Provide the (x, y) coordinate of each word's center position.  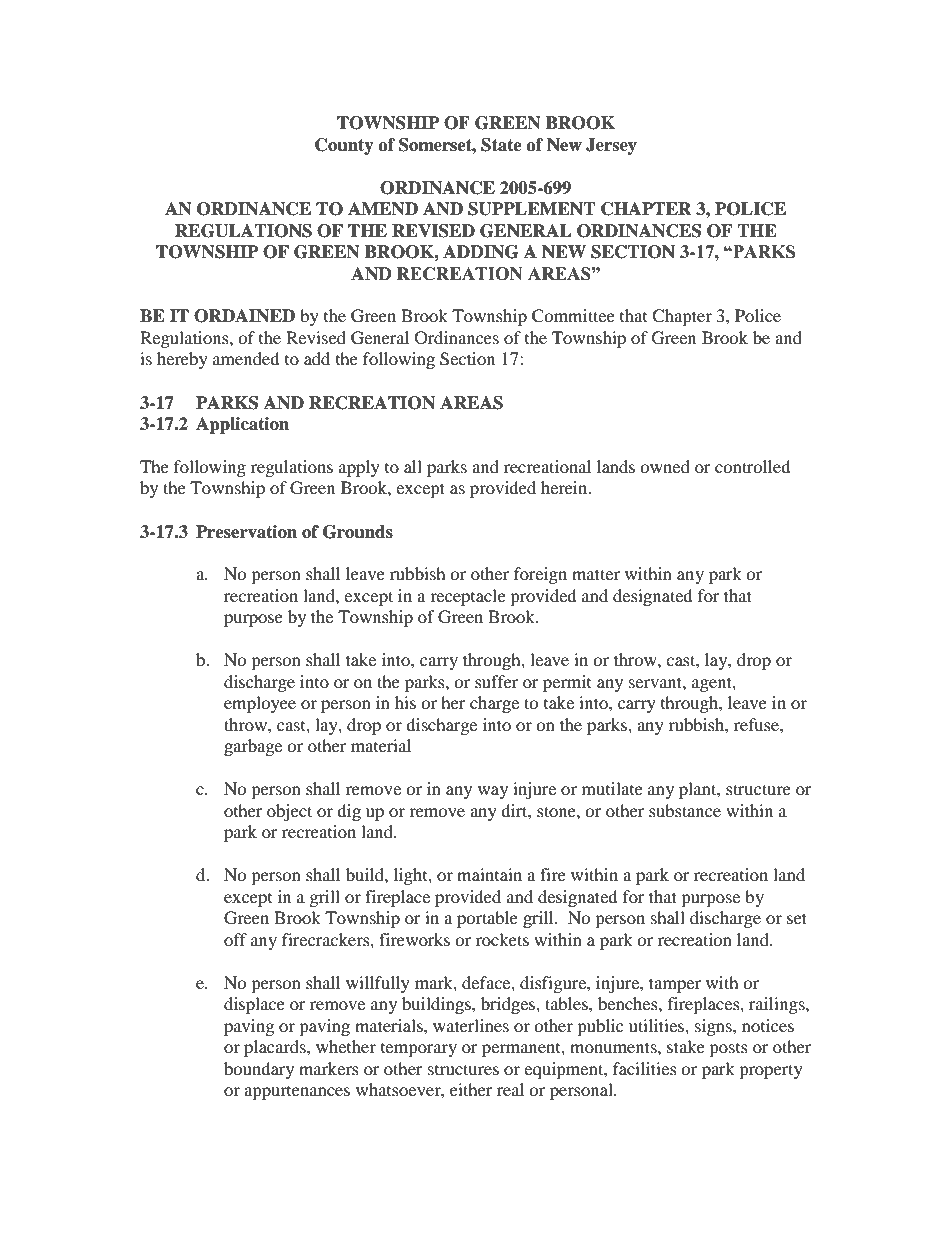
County (344, 146)
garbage (253, 747)
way (493, 792)
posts (728, 1050)
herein (565, 487)
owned (665, 466)
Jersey (611, 146)
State (501, 145)
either (471, 1089)
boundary (259, 1070)
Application (242, 425)
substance (685, 810)
